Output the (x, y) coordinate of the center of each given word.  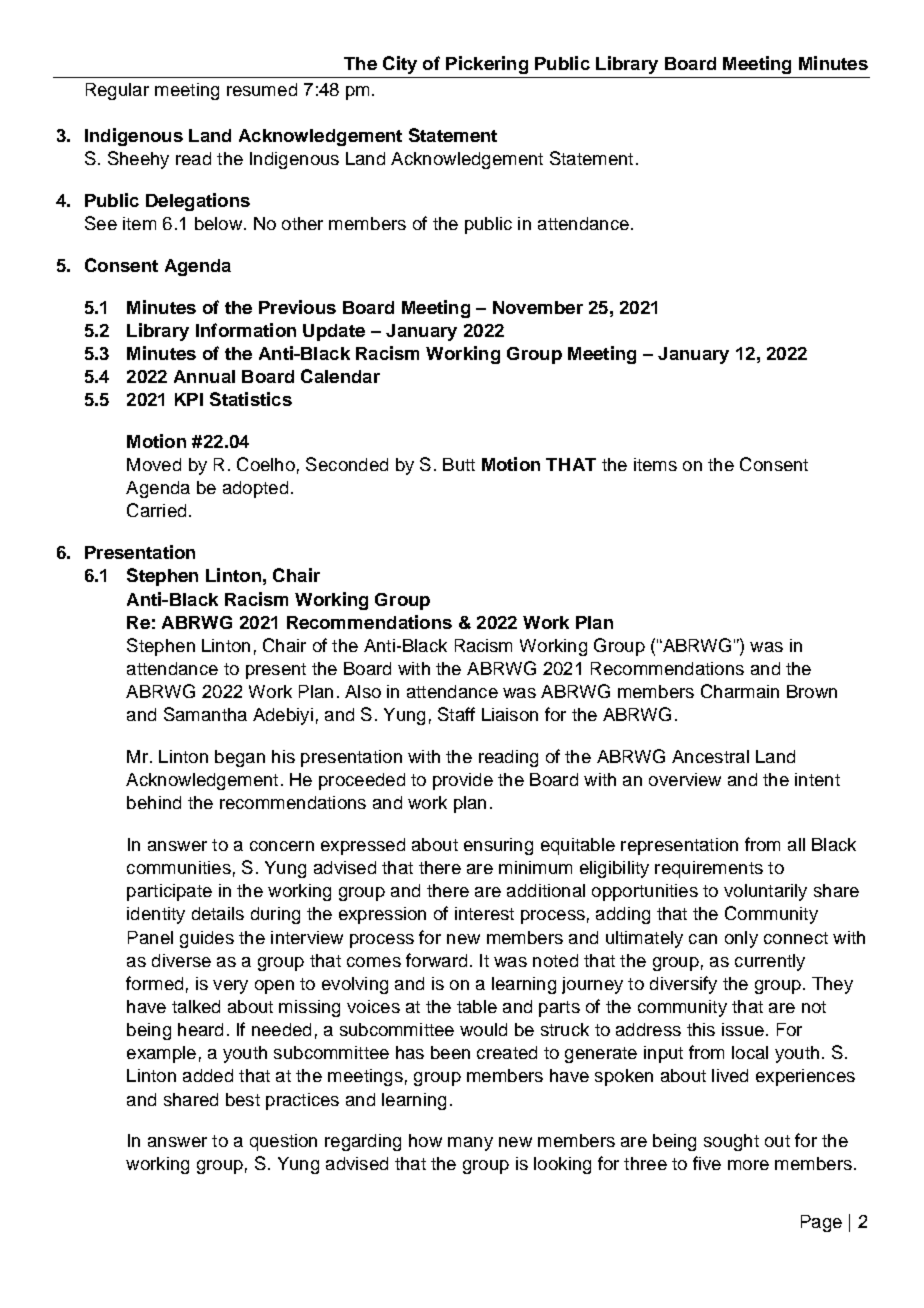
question (283, 1142)
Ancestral (710, 756)
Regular (117, 91)
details (218, 913)
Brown (812, 691)
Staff (456, 714)
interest (484, 913)
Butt (459, 464)
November (538, 307)
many (470, 1144)
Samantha (205, 714)
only (741, 939)
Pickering (487, 65)
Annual (204, 376)
